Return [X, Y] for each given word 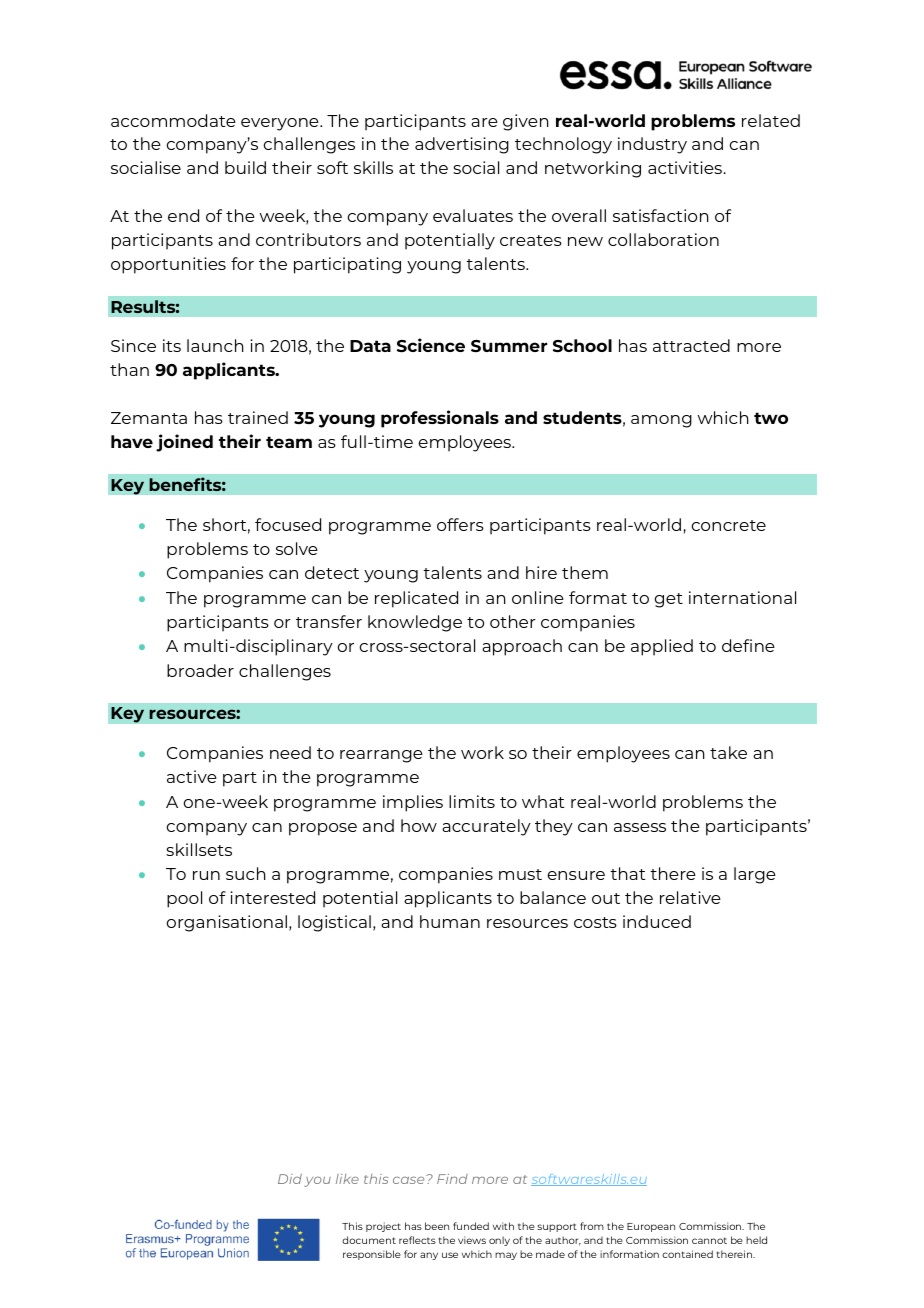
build [245, 167]
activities [686, 167]
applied [662, 647]
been [437, 1226]
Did [290, 1179]
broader [200, 670]
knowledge [415, 623]
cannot [709, 1240]
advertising [462, 145]
